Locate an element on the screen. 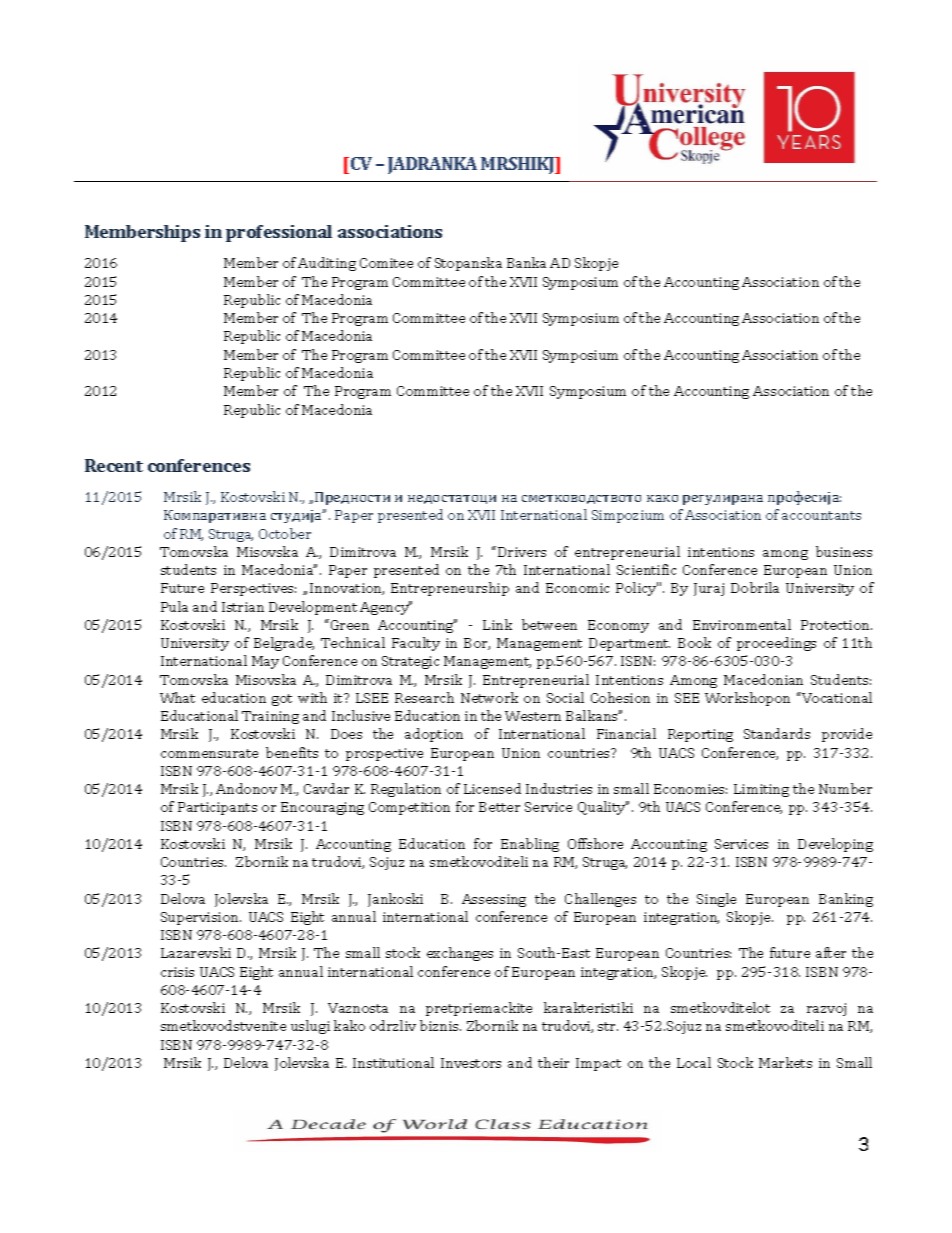  accountants is located at coordinates (821, 515).
